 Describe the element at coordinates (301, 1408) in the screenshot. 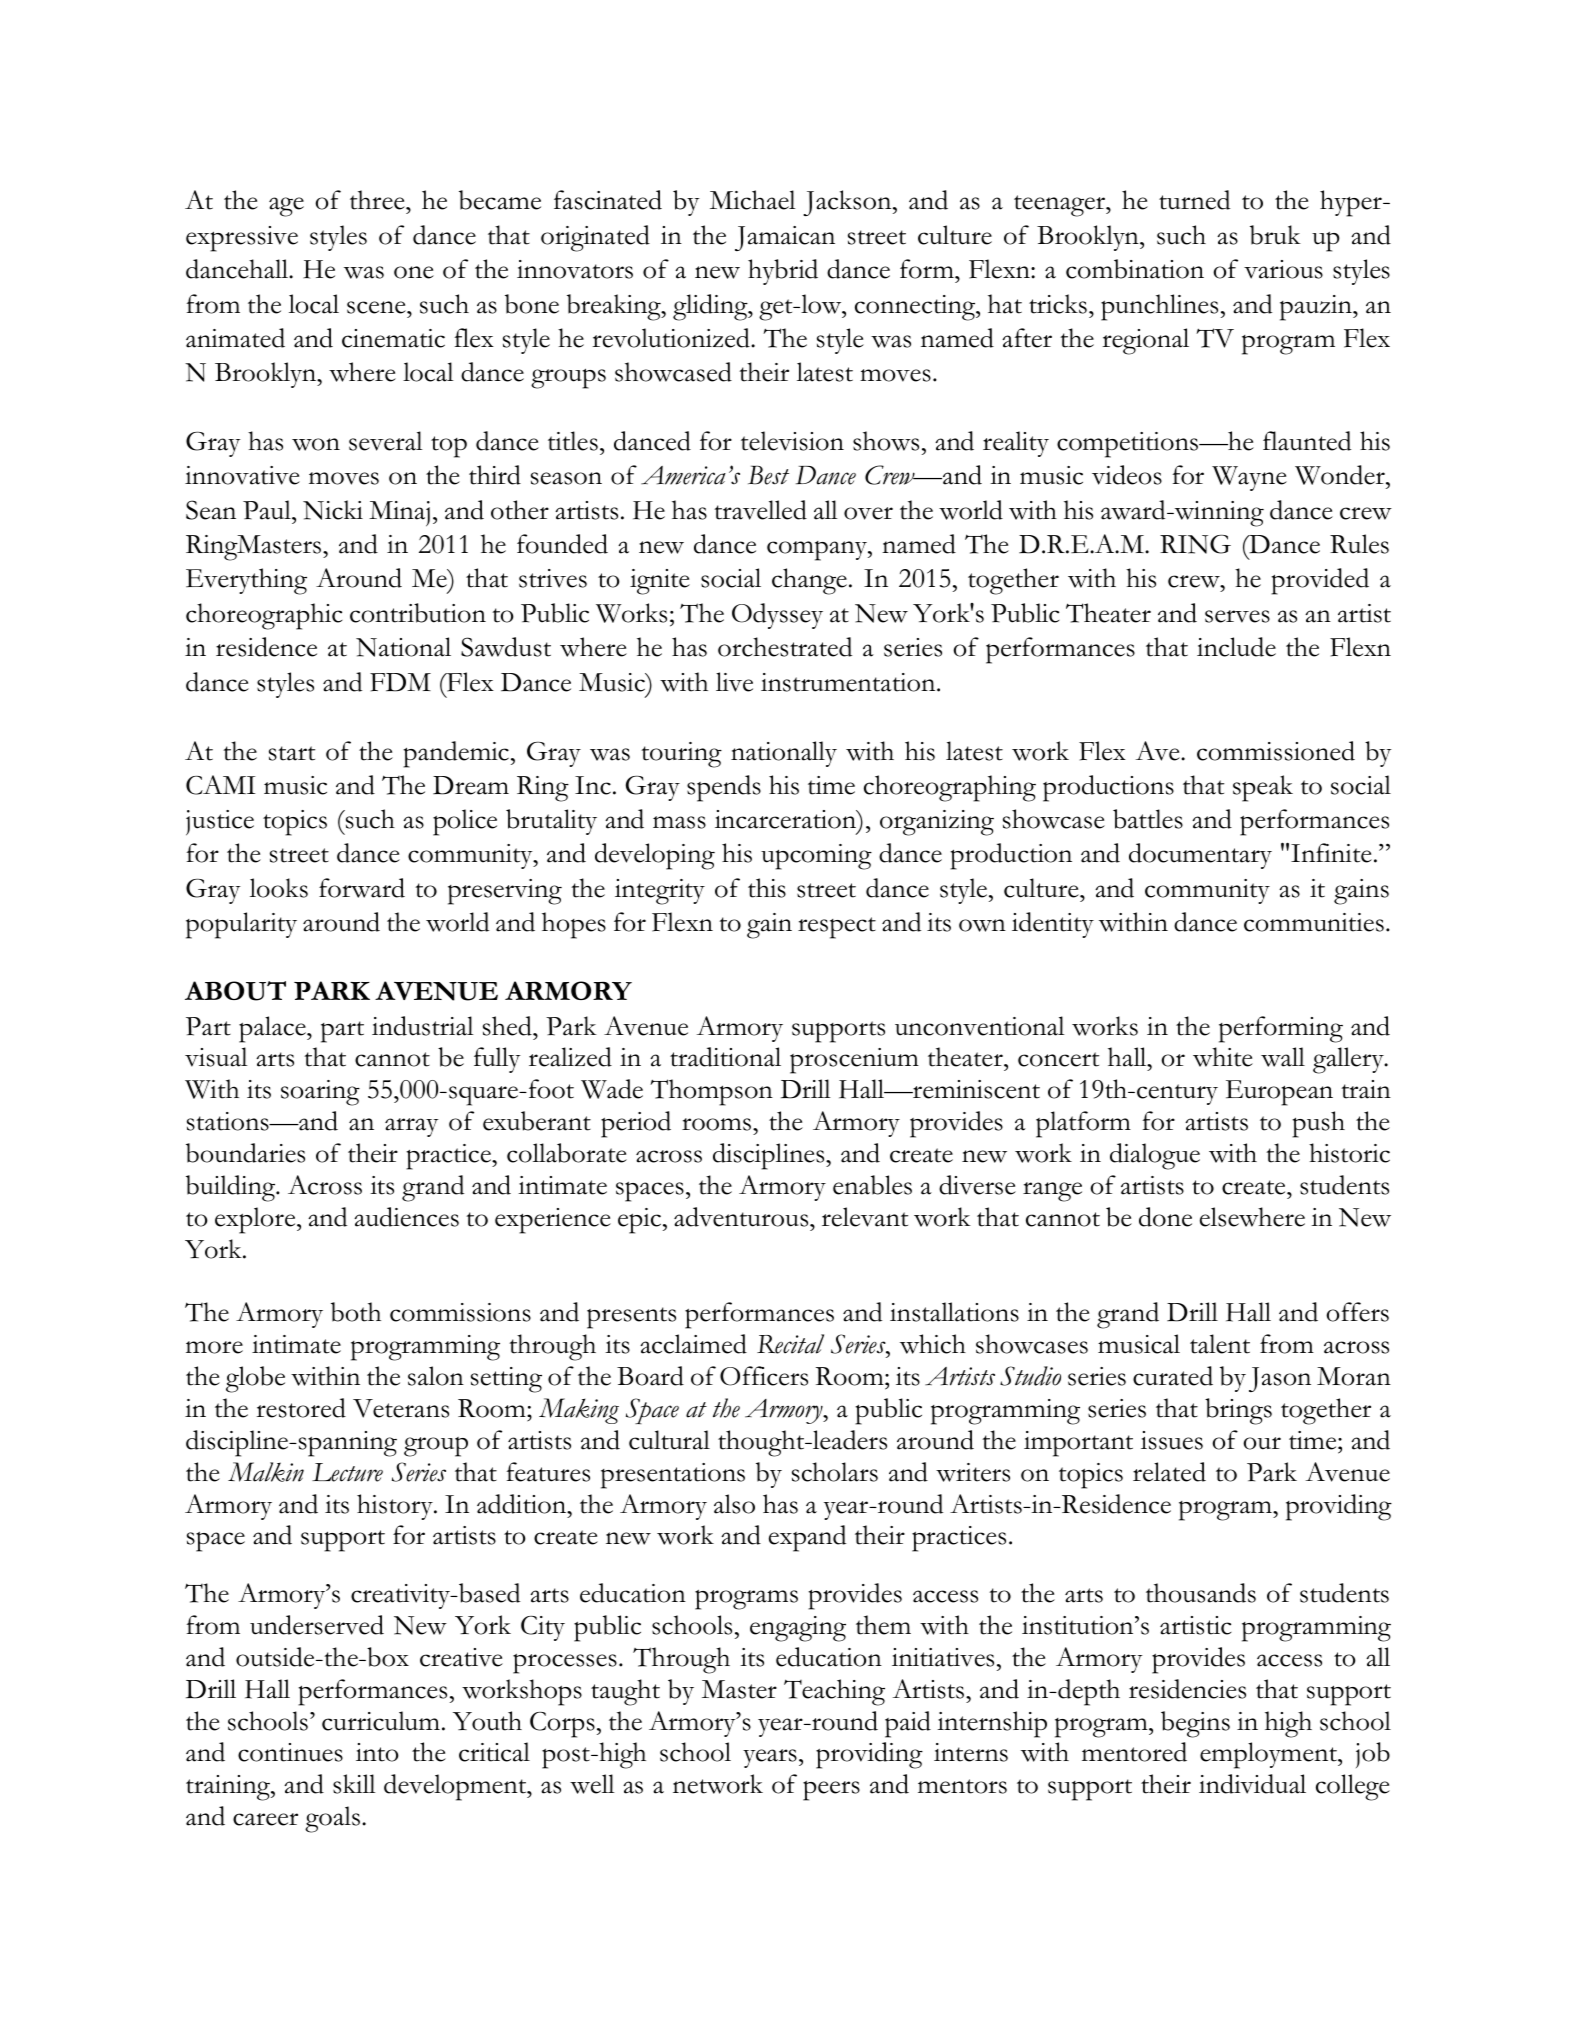

I see `restored` at that location.
